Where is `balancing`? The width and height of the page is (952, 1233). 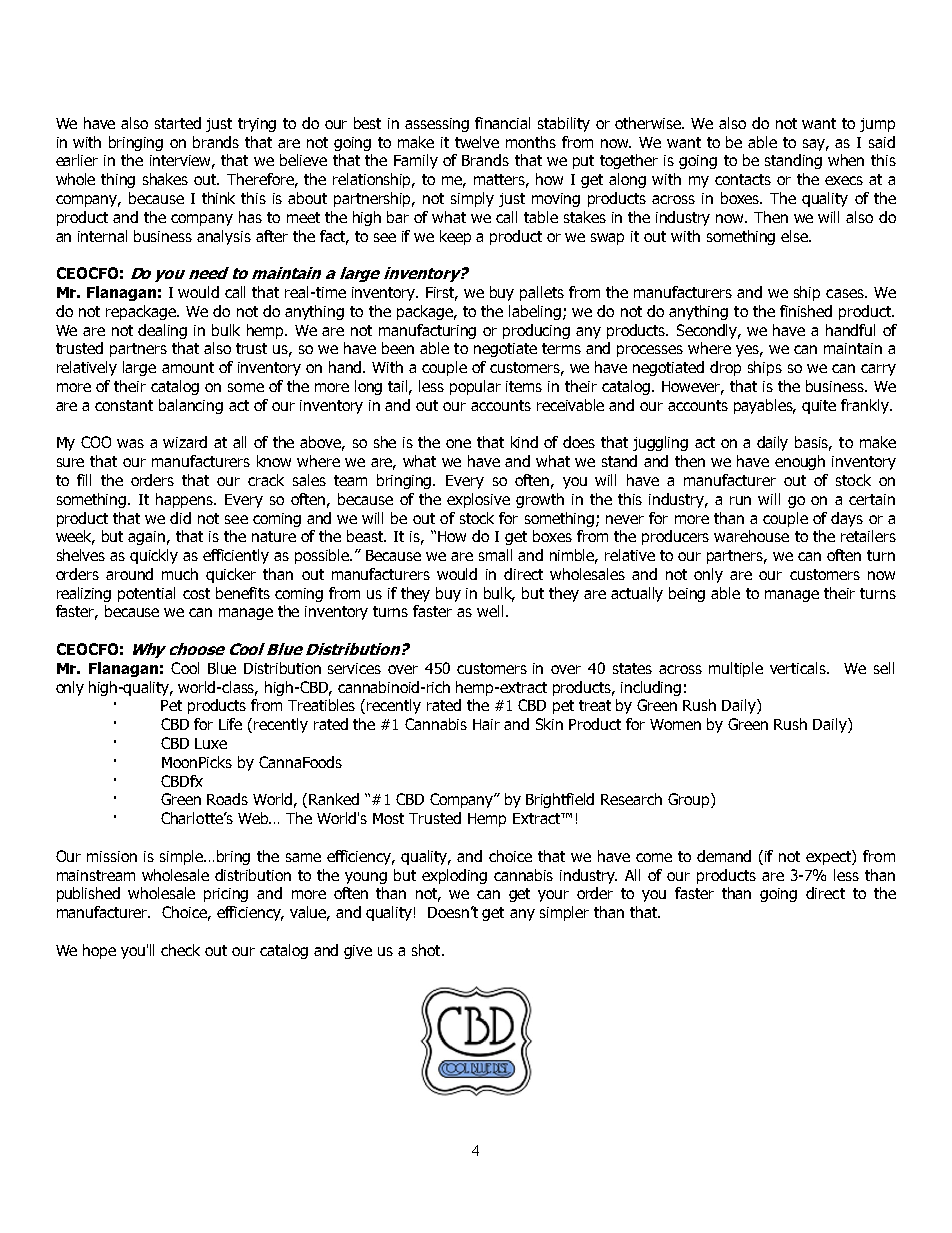
balancing is located at coordinates (191, 406).
